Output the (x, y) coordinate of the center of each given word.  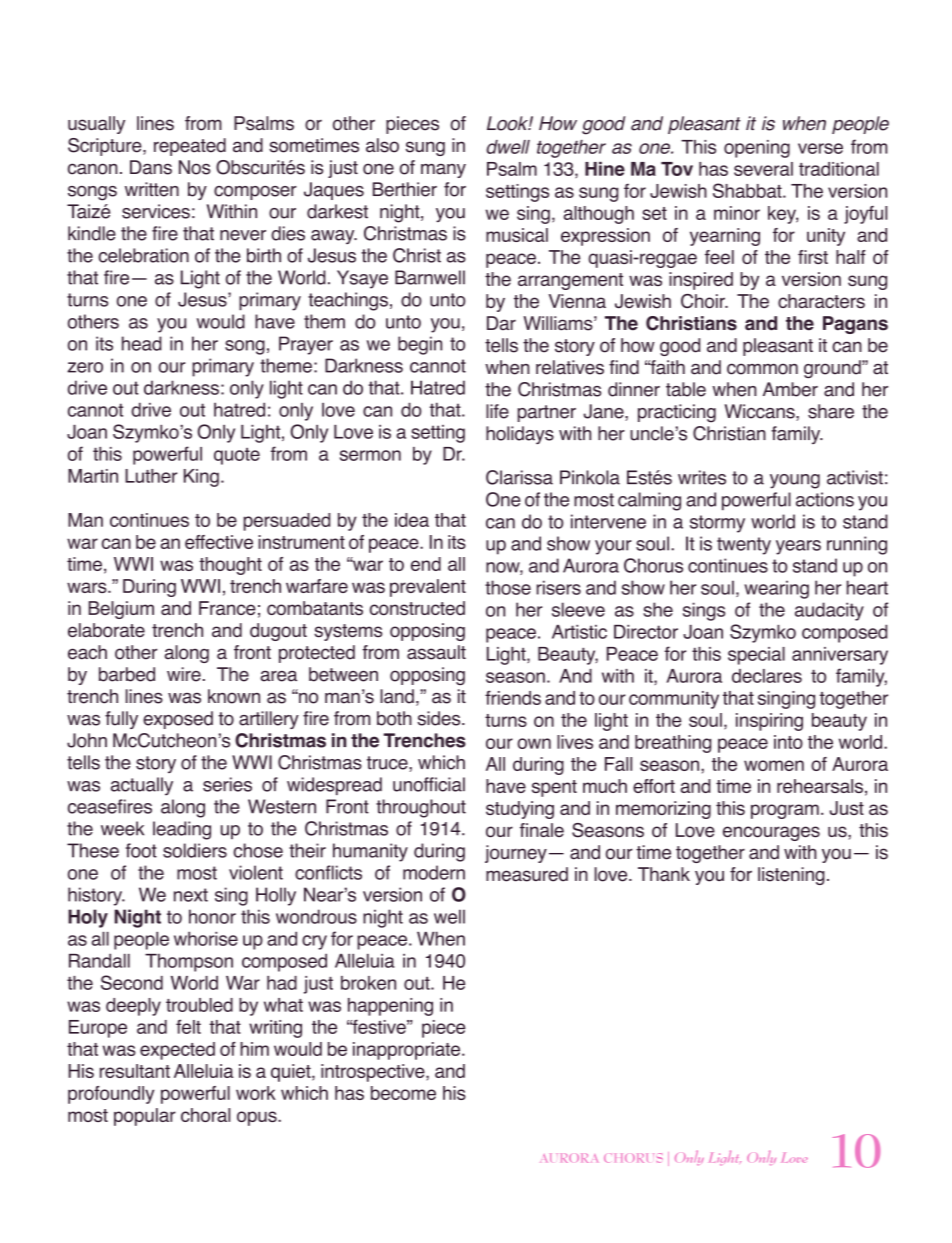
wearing (776, 589)
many (443, 171)
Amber (790, 389)
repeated (190, 147)
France (227, 608)
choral (205, 1115)
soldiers (195, 850)
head (142, 343)
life (497, 411)
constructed (417, 608)
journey (516, 854)
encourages (771, 833)
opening (757, 149)
